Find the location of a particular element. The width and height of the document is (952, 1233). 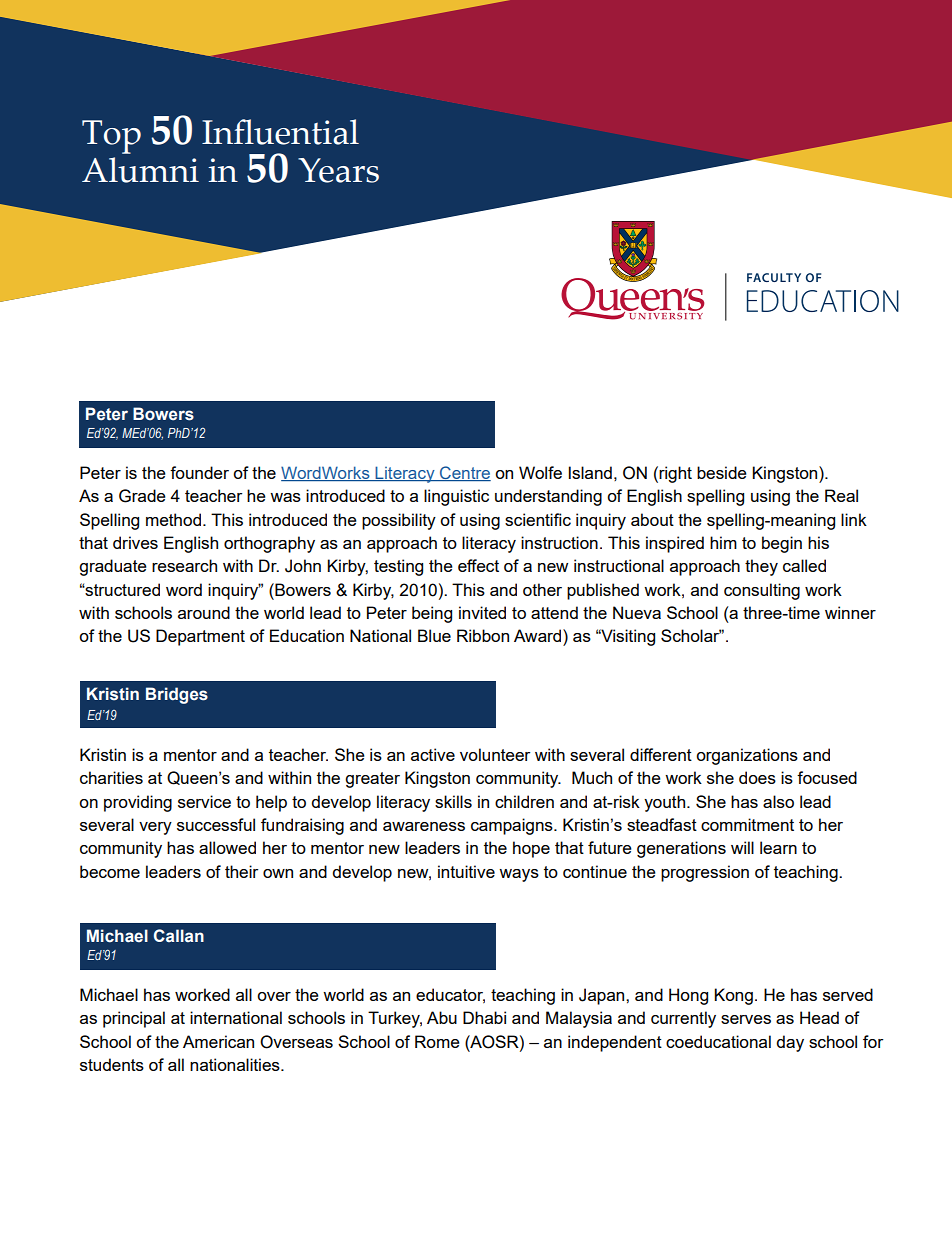

Influential is located at coordinates (280, 132).
